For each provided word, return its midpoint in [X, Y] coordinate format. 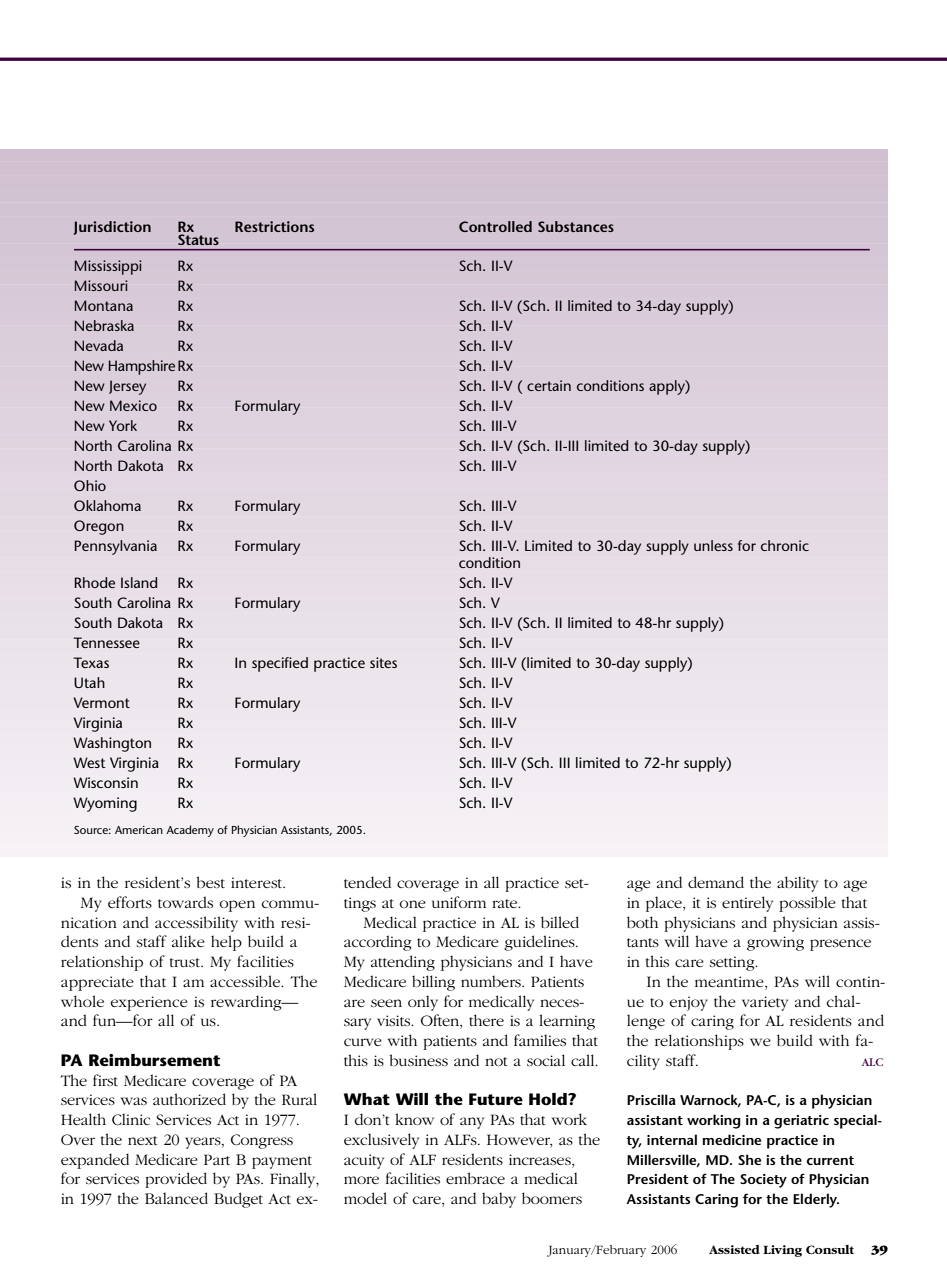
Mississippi [108, 267]
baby [499, 1200]
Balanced [176, 1198]
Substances [576, 226]
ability [797, 884]
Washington [112, 744]
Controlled [495, 226]
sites [383, 662]
